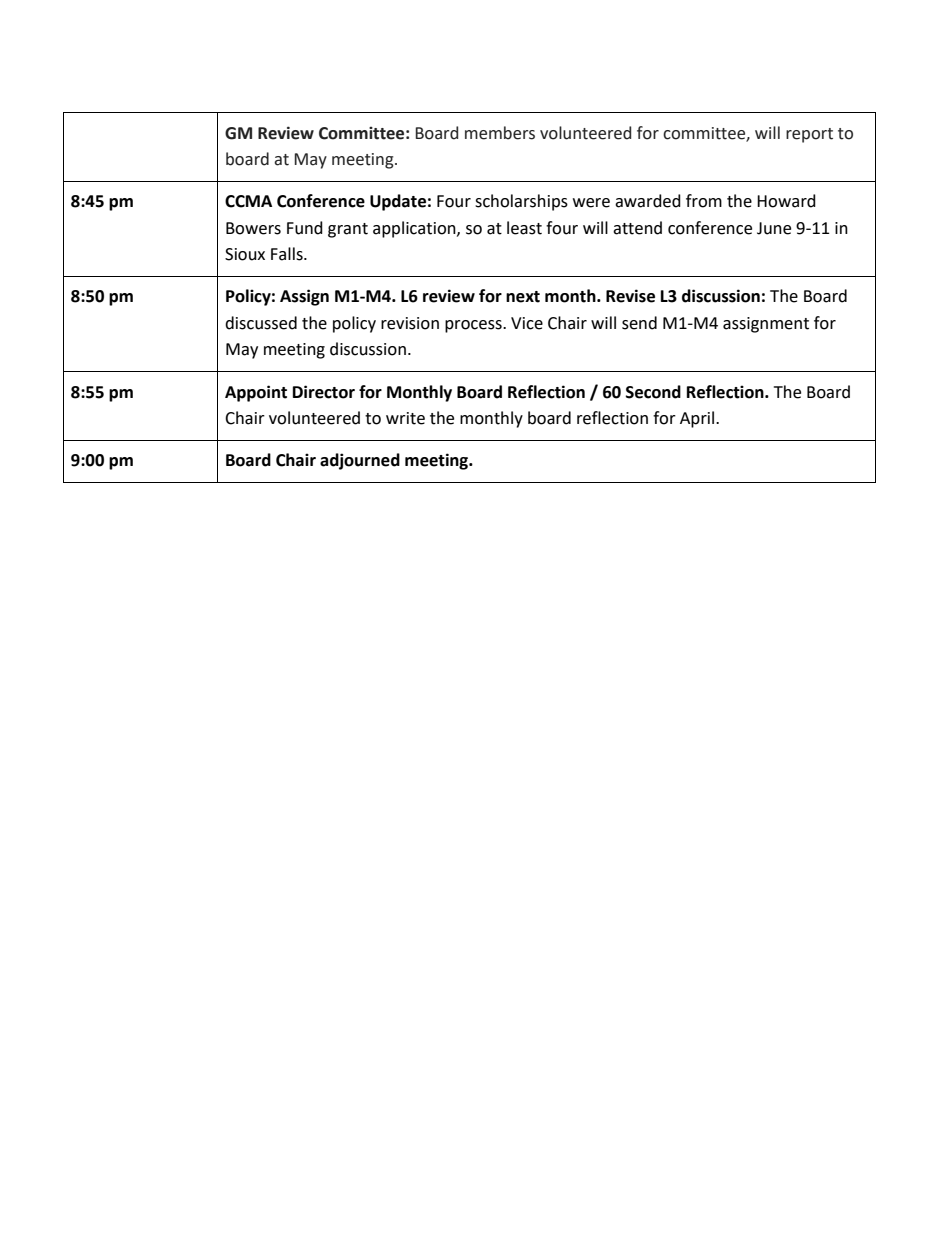  I want to click on members, so click(500, 133).
